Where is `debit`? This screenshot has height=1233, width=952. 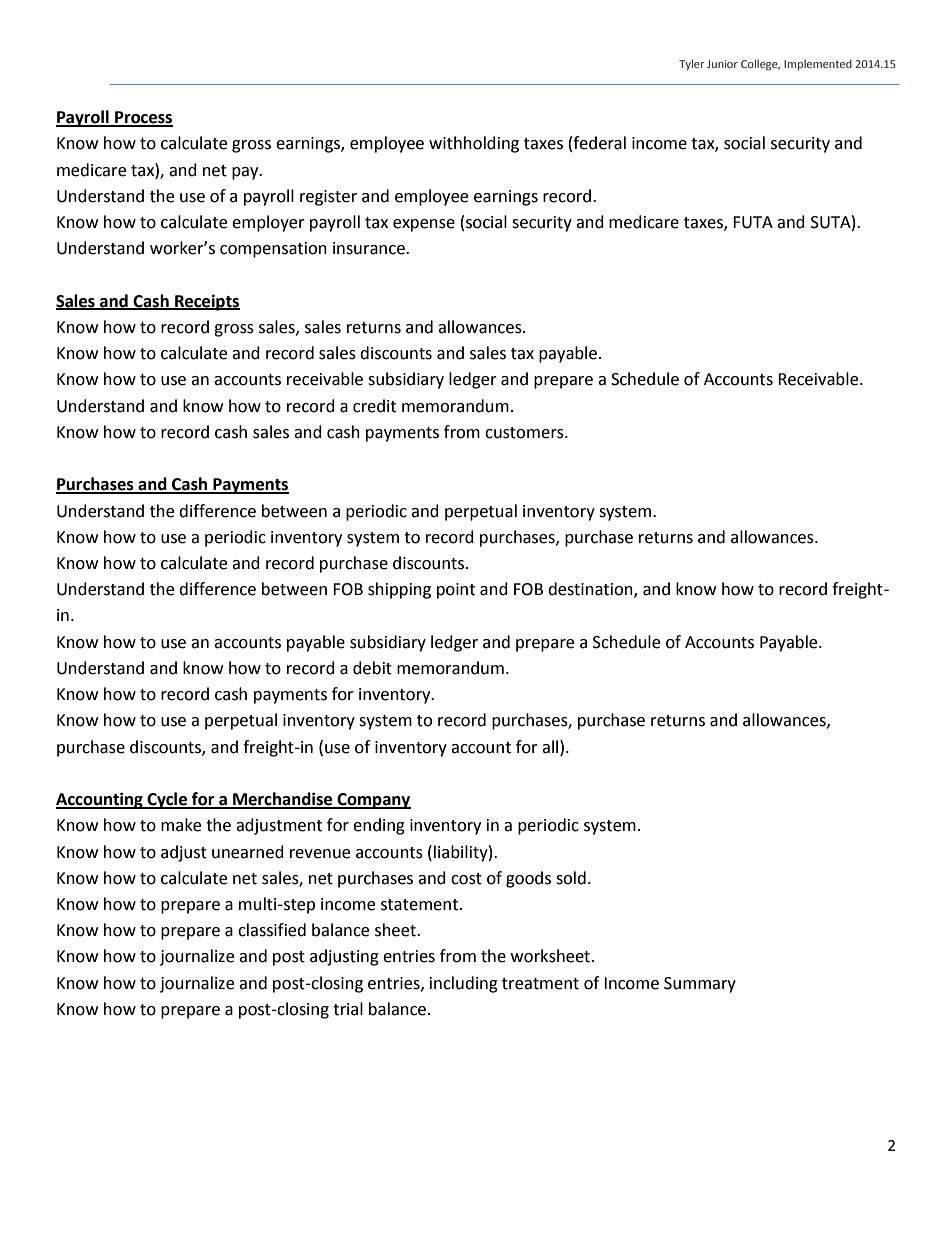
debit is located at coordinates (372, 668).
